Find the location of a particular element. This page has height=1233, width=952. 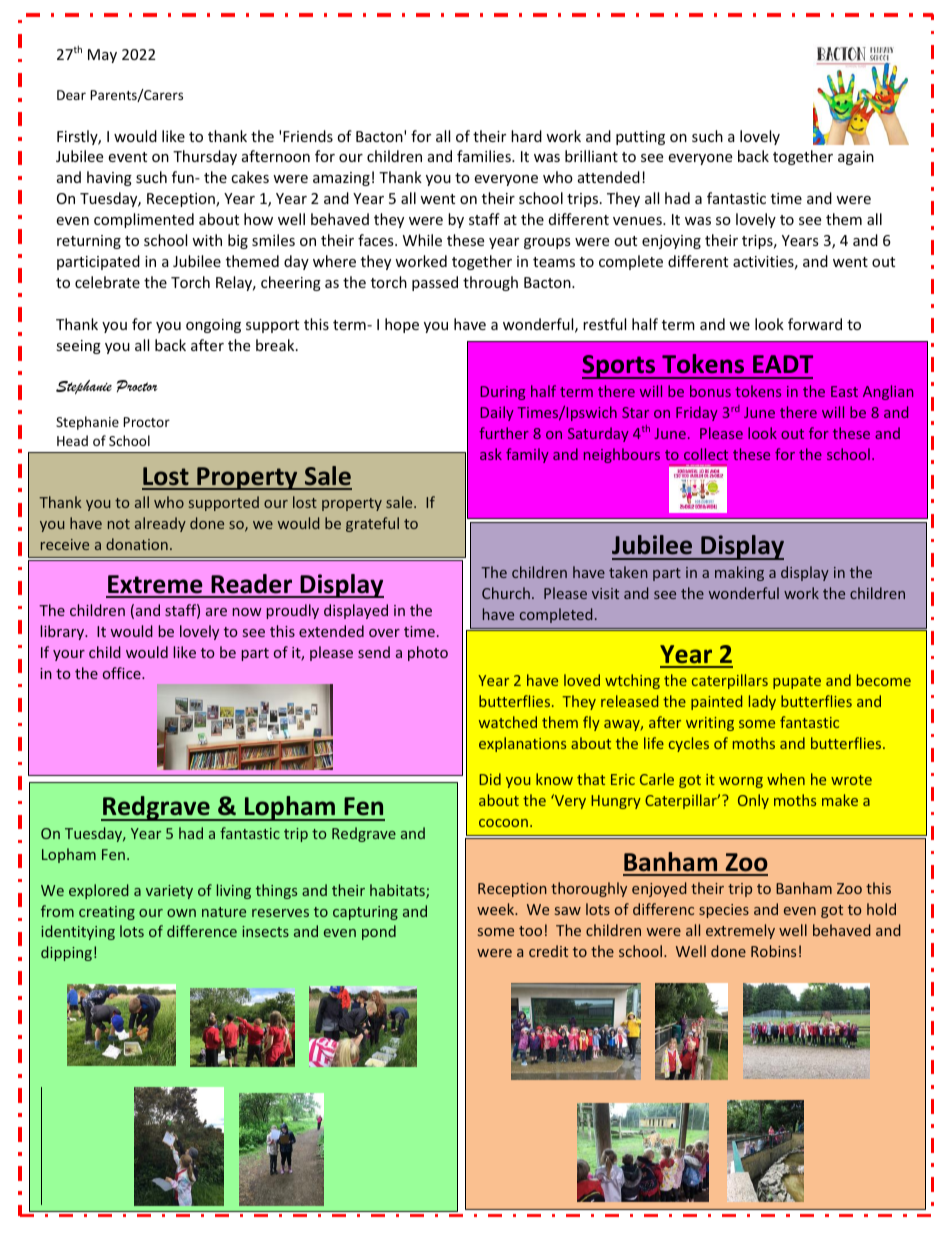

making is located at coordinates (739, 573).
